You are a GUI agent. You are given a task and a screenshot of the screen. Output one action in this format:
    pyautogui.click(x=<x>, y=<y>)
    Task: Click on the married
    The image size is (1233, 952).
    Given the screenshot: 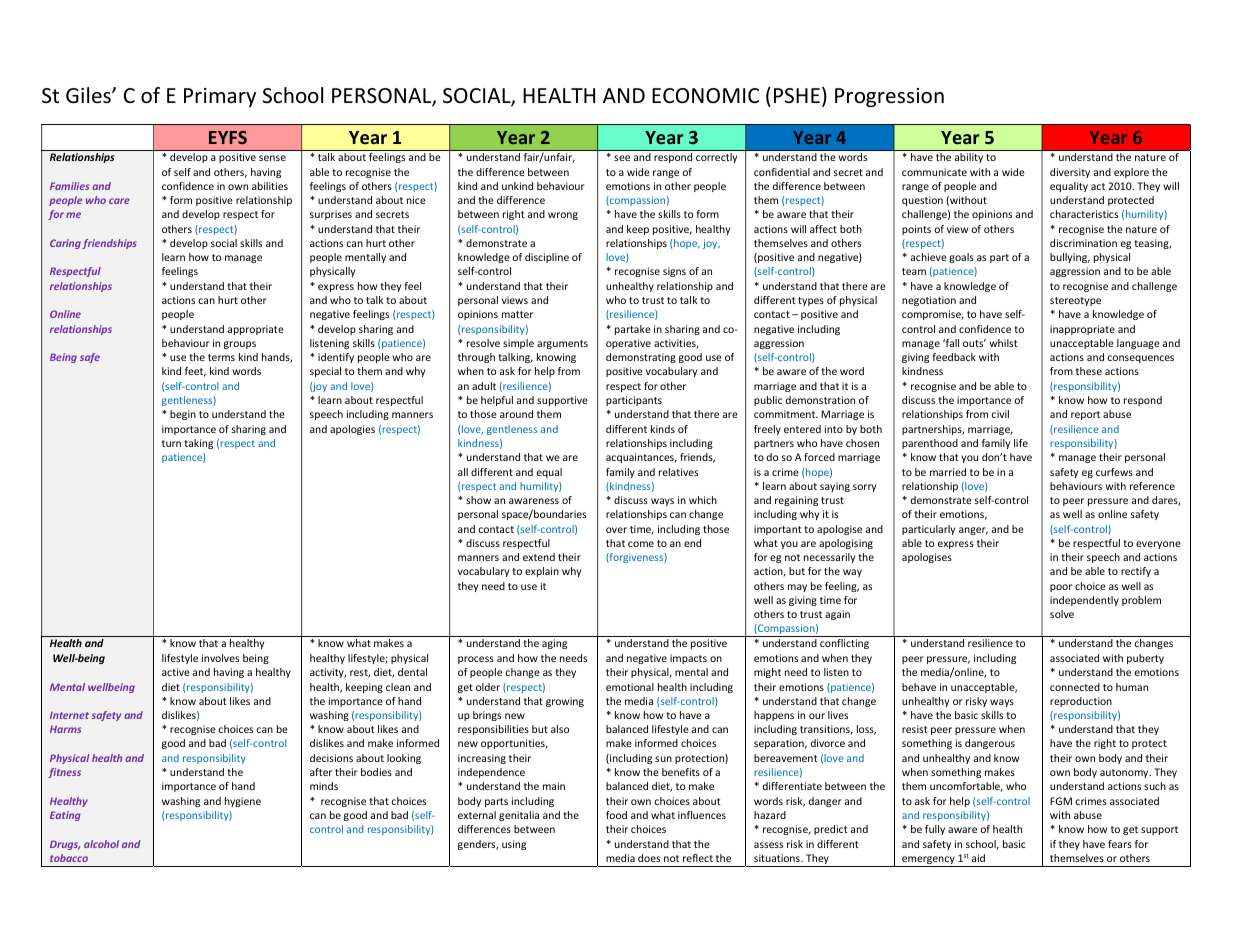 What is the action you would take?
    pyautogui.click(x=948, y=472)
